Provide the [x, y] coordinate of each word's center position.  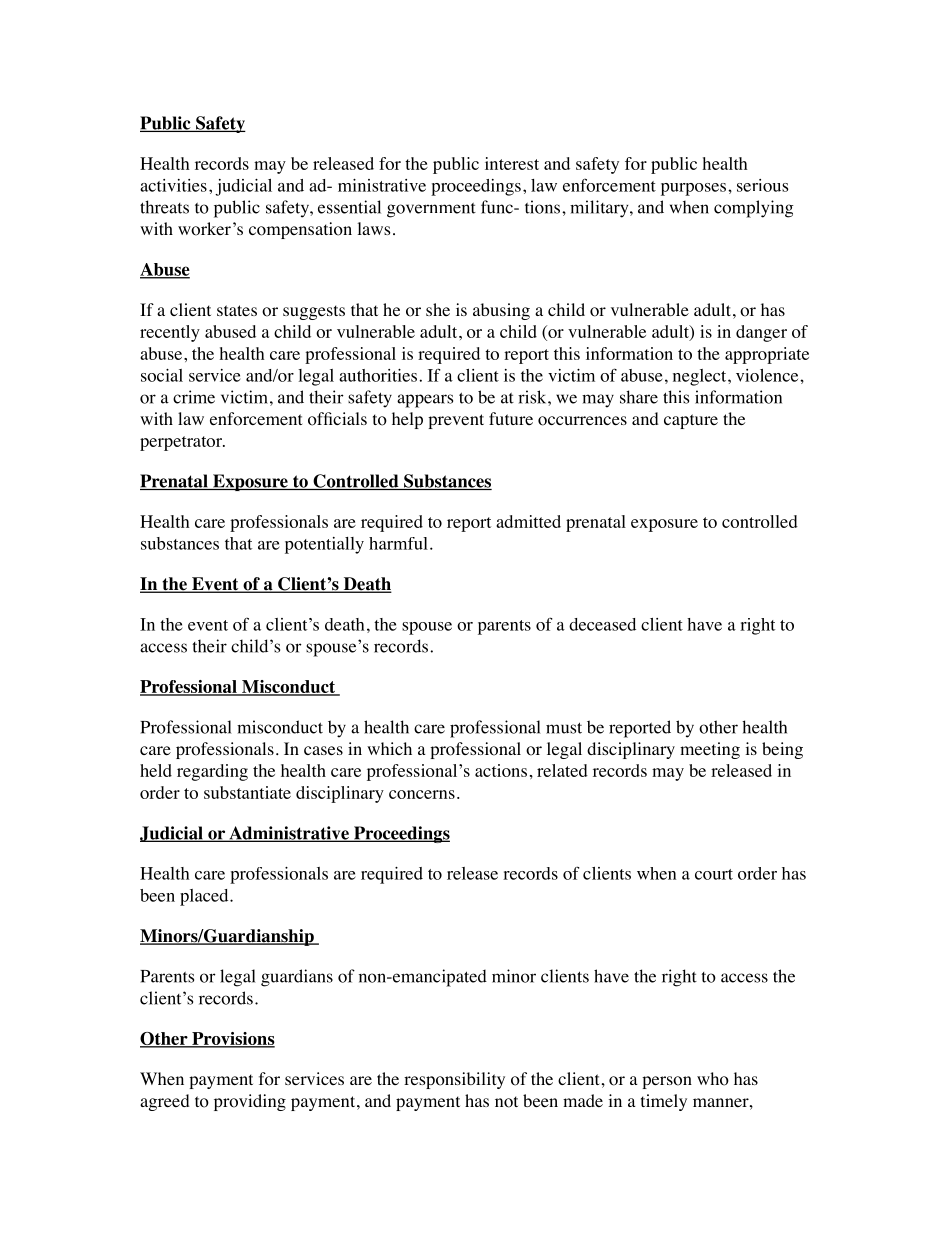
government [431, 210]
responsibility [454, 1080]
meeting [710, 750]
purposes [693, 189]
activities [173, 185]
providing [250, 1102]
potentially [324, 545]
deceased [602, 624]
